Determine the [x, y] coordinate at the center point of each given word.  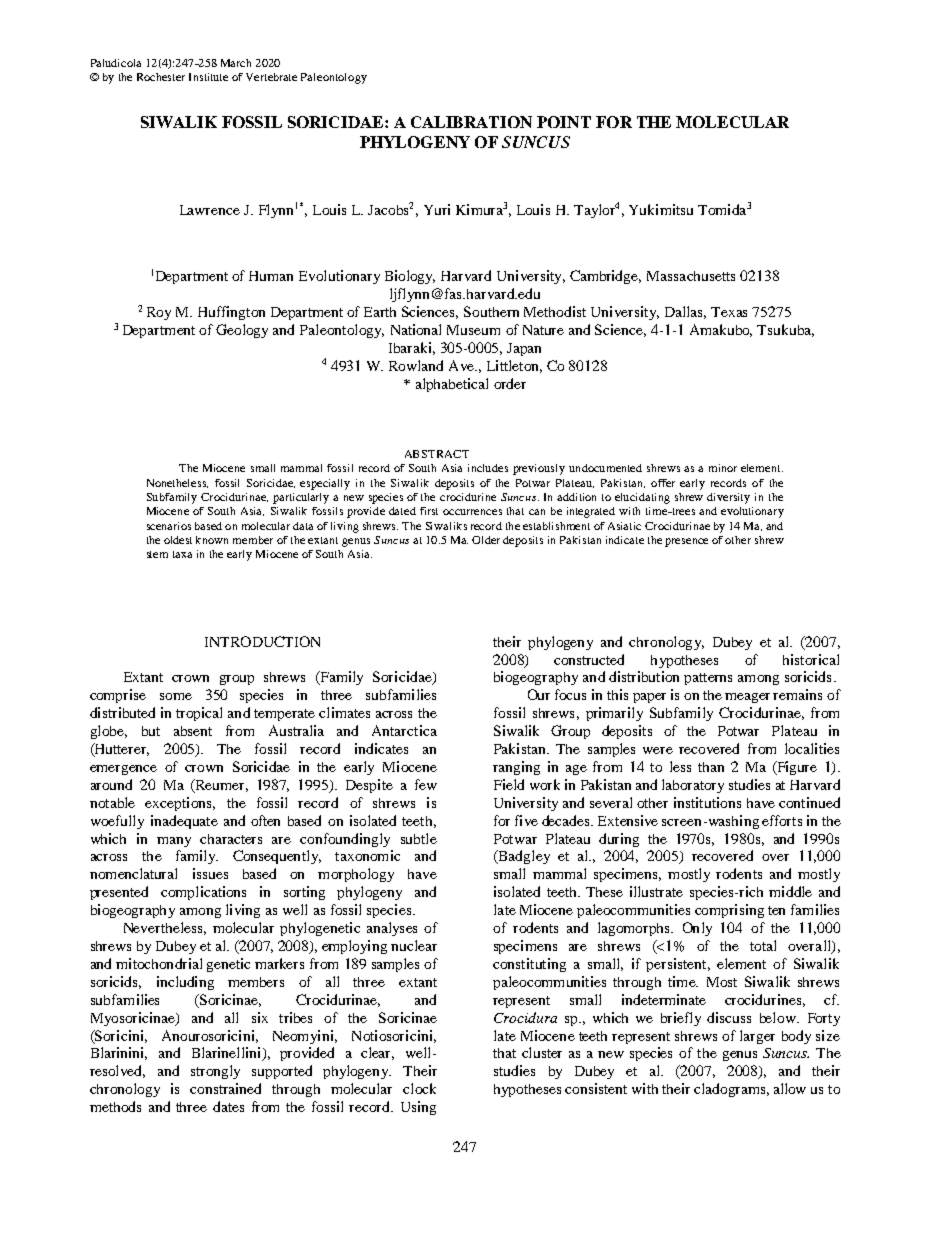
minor [723, 468]
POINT [564, 122]
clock [419, 1088]
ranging [516, 768]
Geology [242, 331]
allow [790, 1088]
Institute [208, 77]
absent [193, 731]
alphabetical [452, 385]
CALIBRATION [471, 122]
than [711, 767]
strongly [215, 1072]
